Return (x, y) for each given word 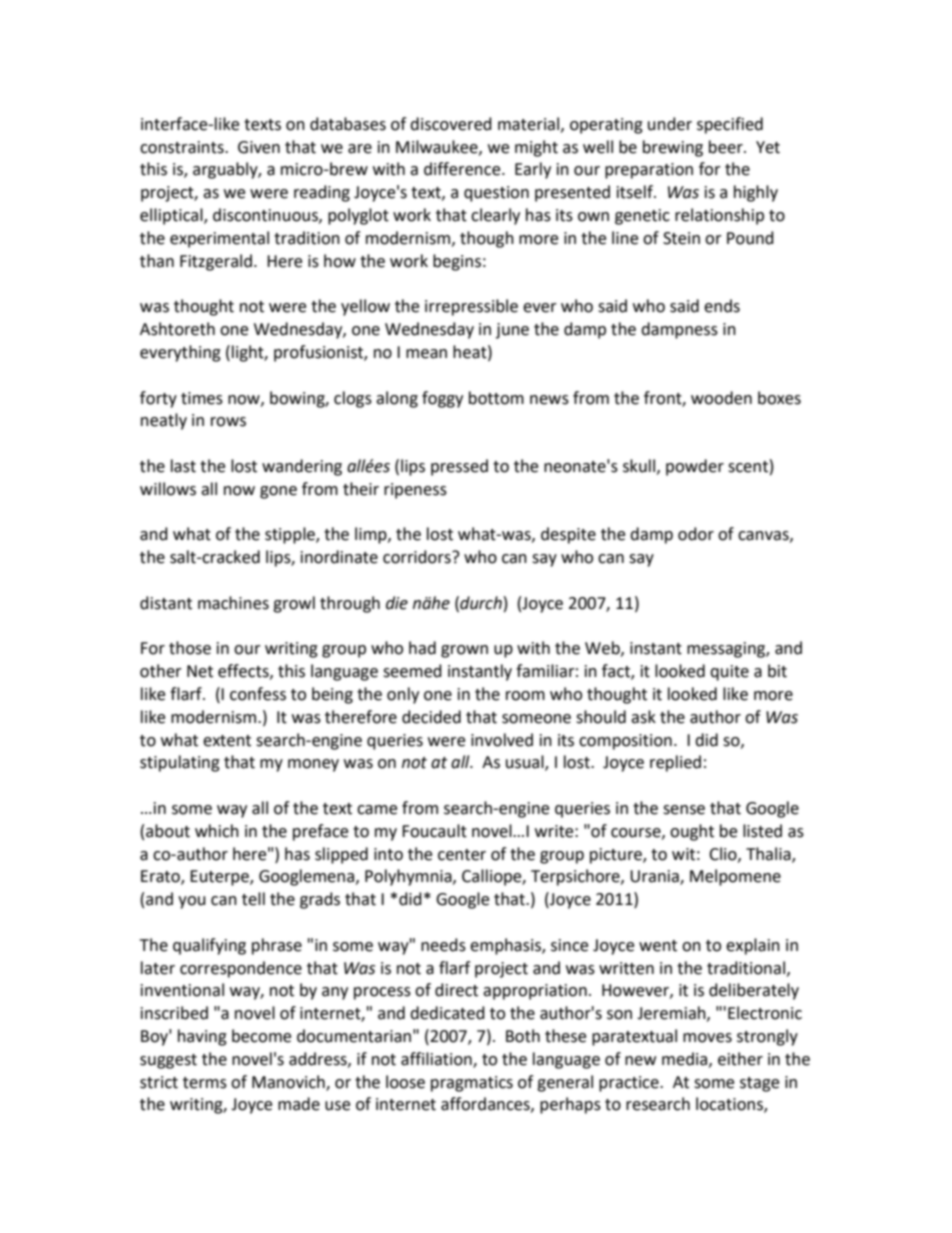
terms (205, 1083)
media (684, 1059)
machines (233, 603)
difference (463, 169)
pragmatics (472, 1084)
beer (727, 147)
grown (464, 651)
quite (729, 673)
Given (259, 147)
